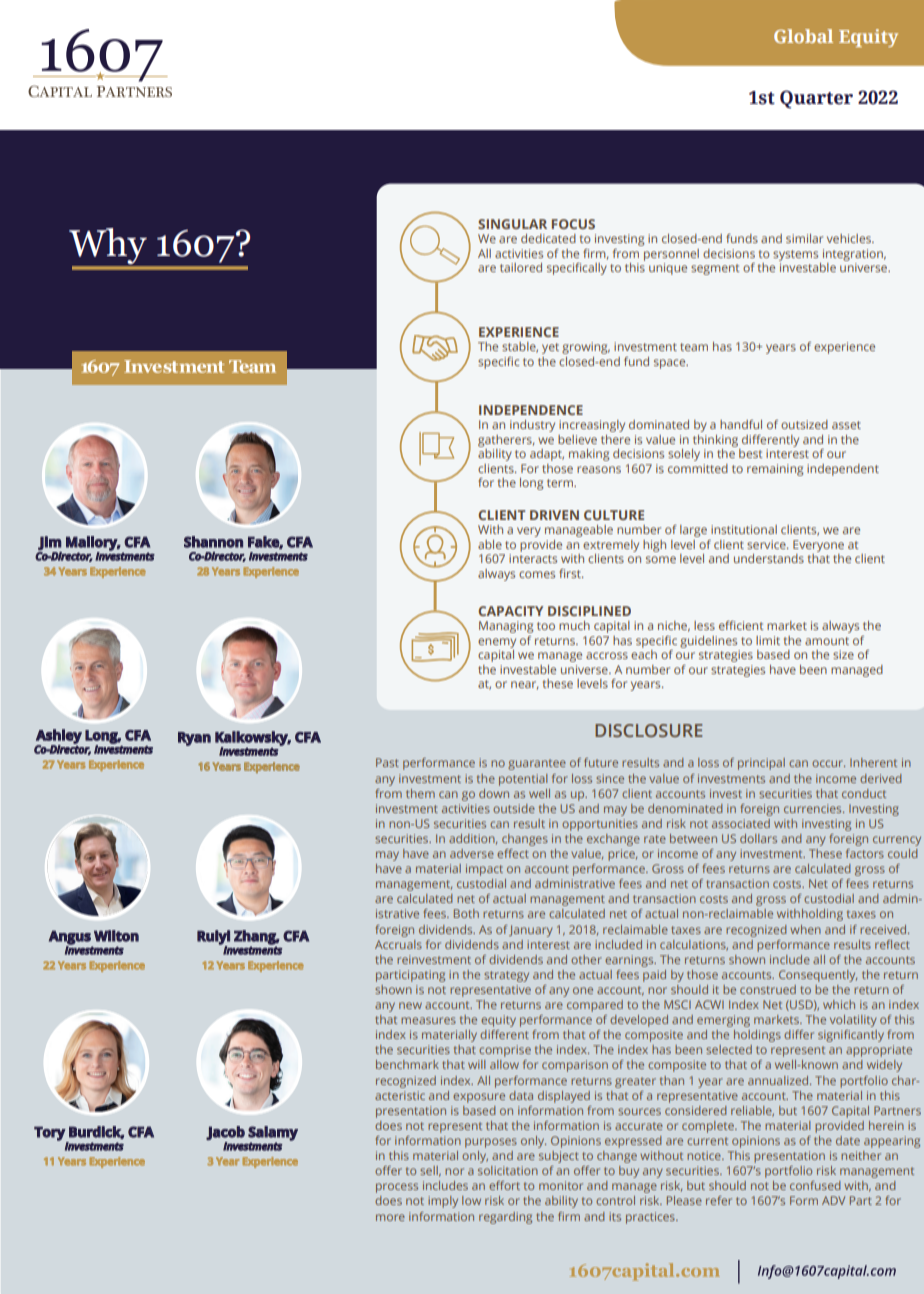 This screenshot has width=924, height=1294. Describe the element at coordinates (225, 1133) in the screenshot. I see `Jacob` at that location.
